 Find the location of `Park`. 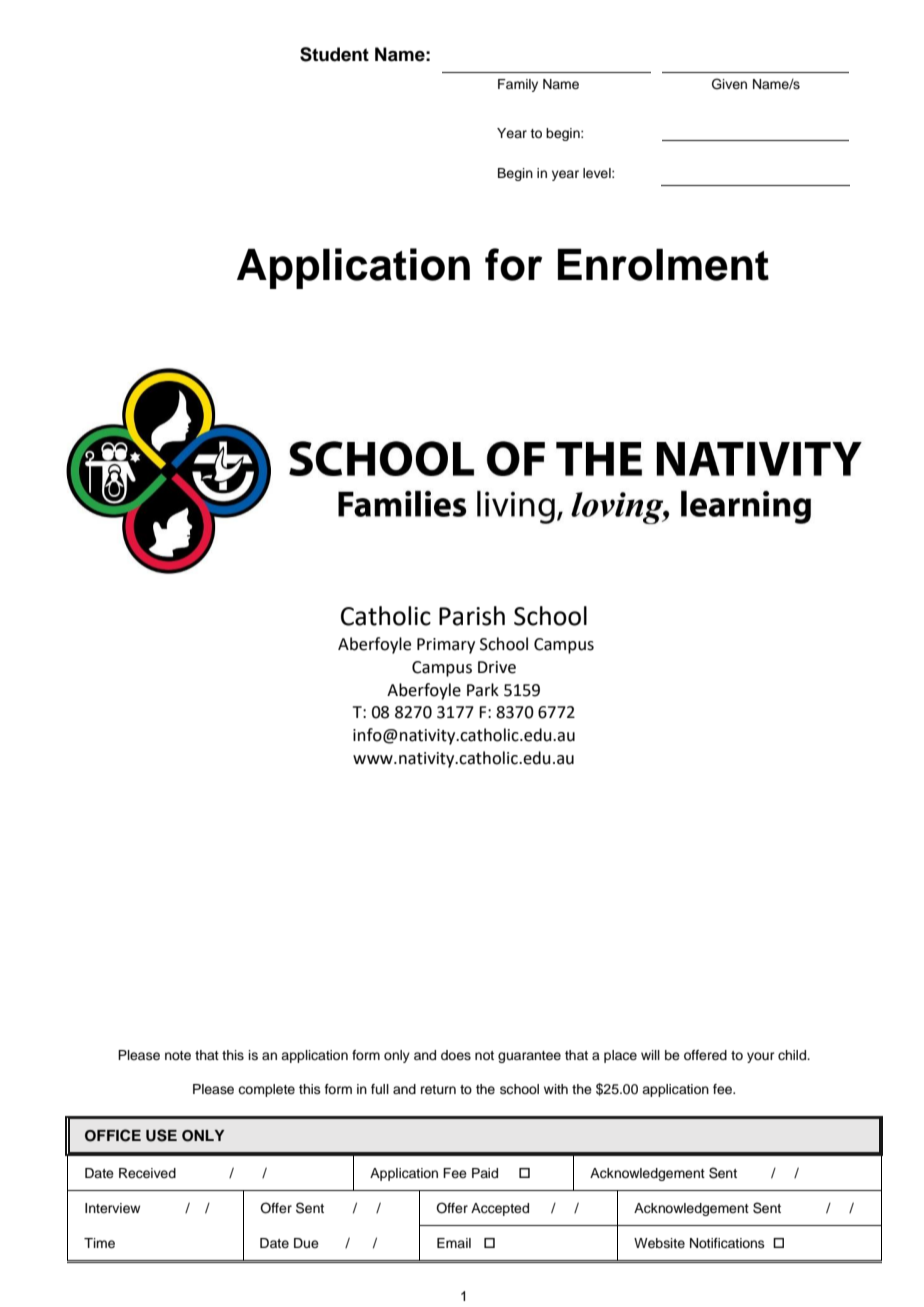

Park is located at coordinates (483, 690).
